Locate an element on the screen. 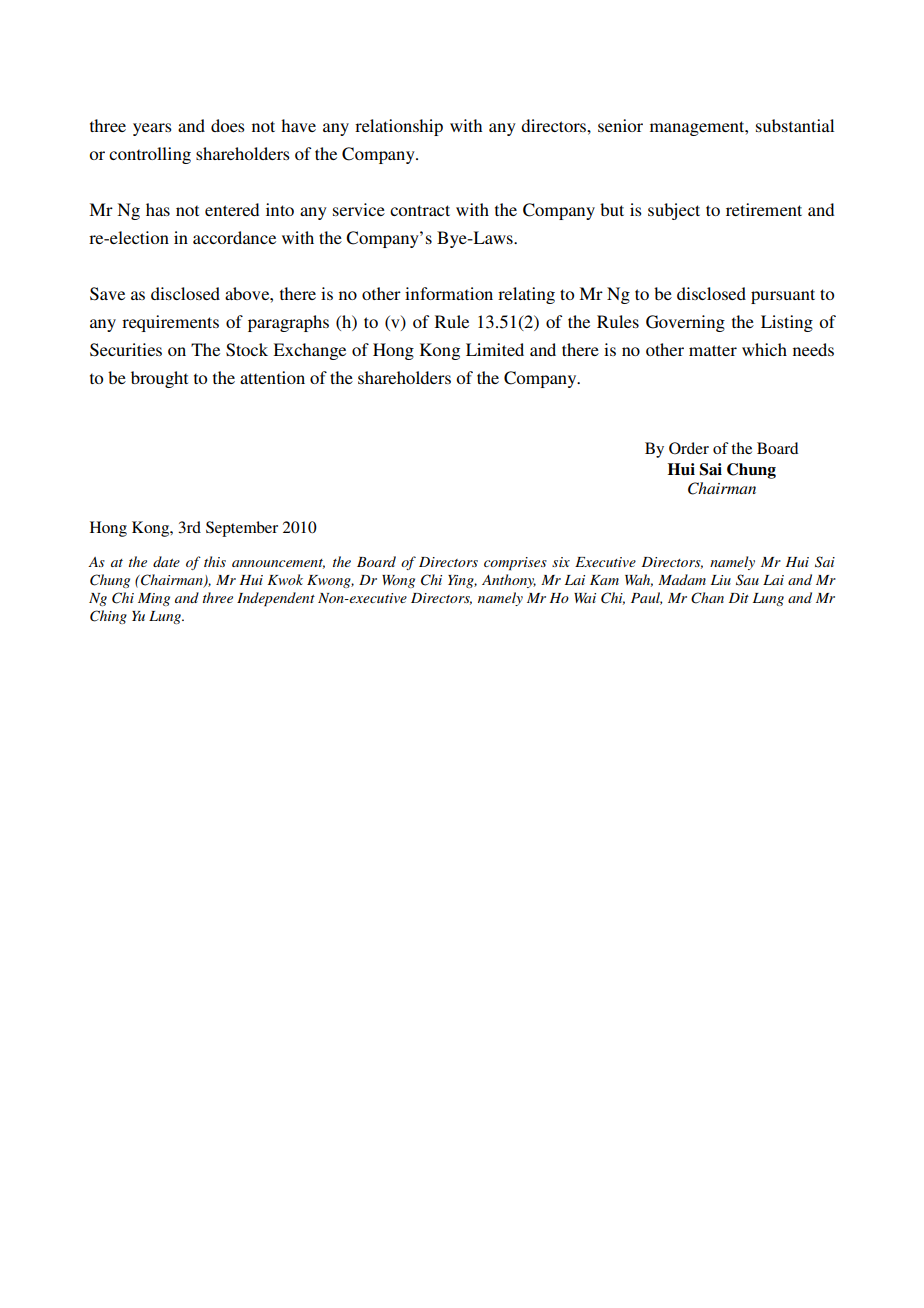 This screenshot has width=924, height=1308. pursuant is located at coordinates (783, 296).
